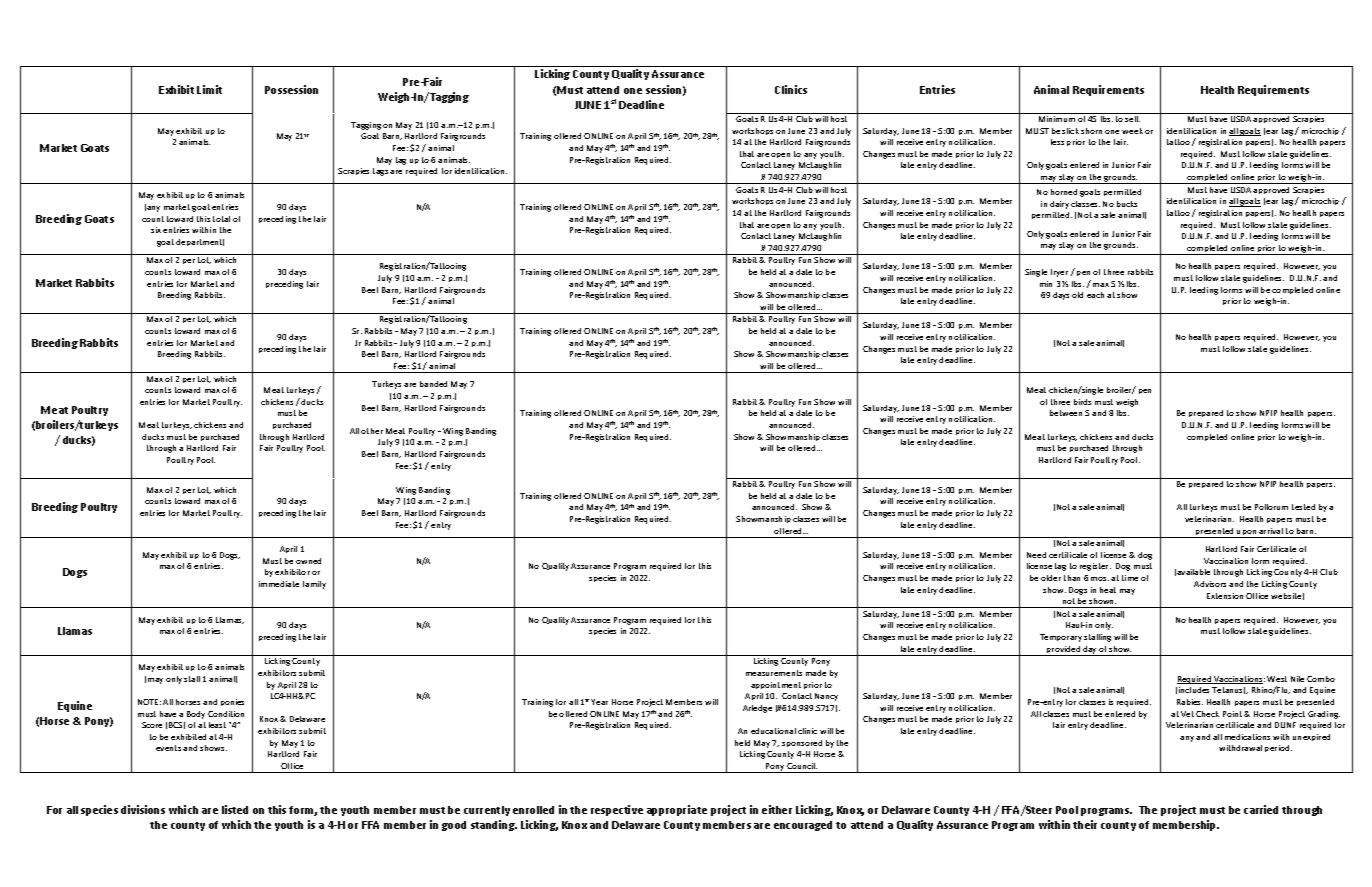 This screenshot has width=1372, height=887. Describe the element at coordinates (372, 431) in the screenshot. I see `other` at that location.
